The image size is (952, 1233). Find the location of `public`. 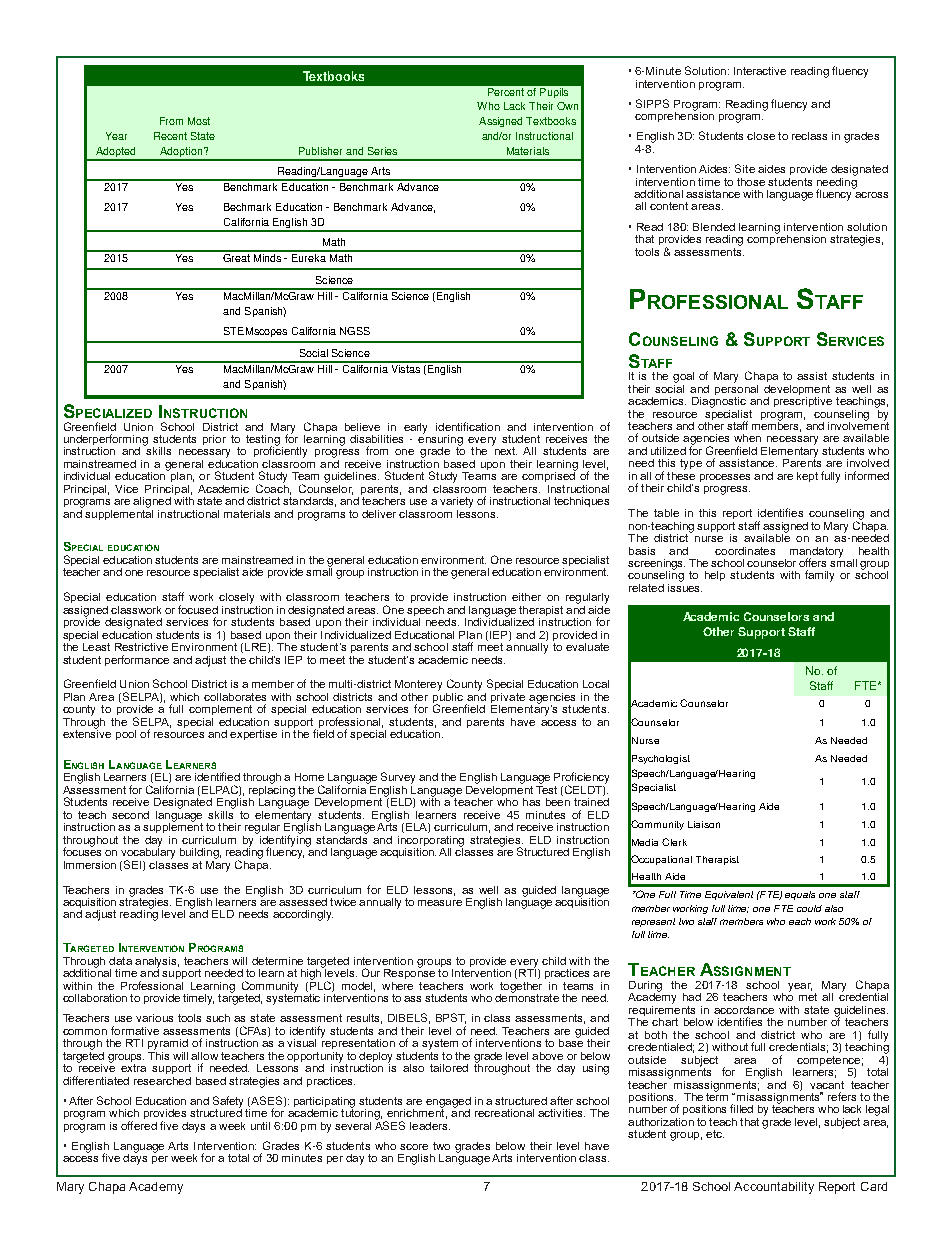

public is located at coordinates (448, 698).
